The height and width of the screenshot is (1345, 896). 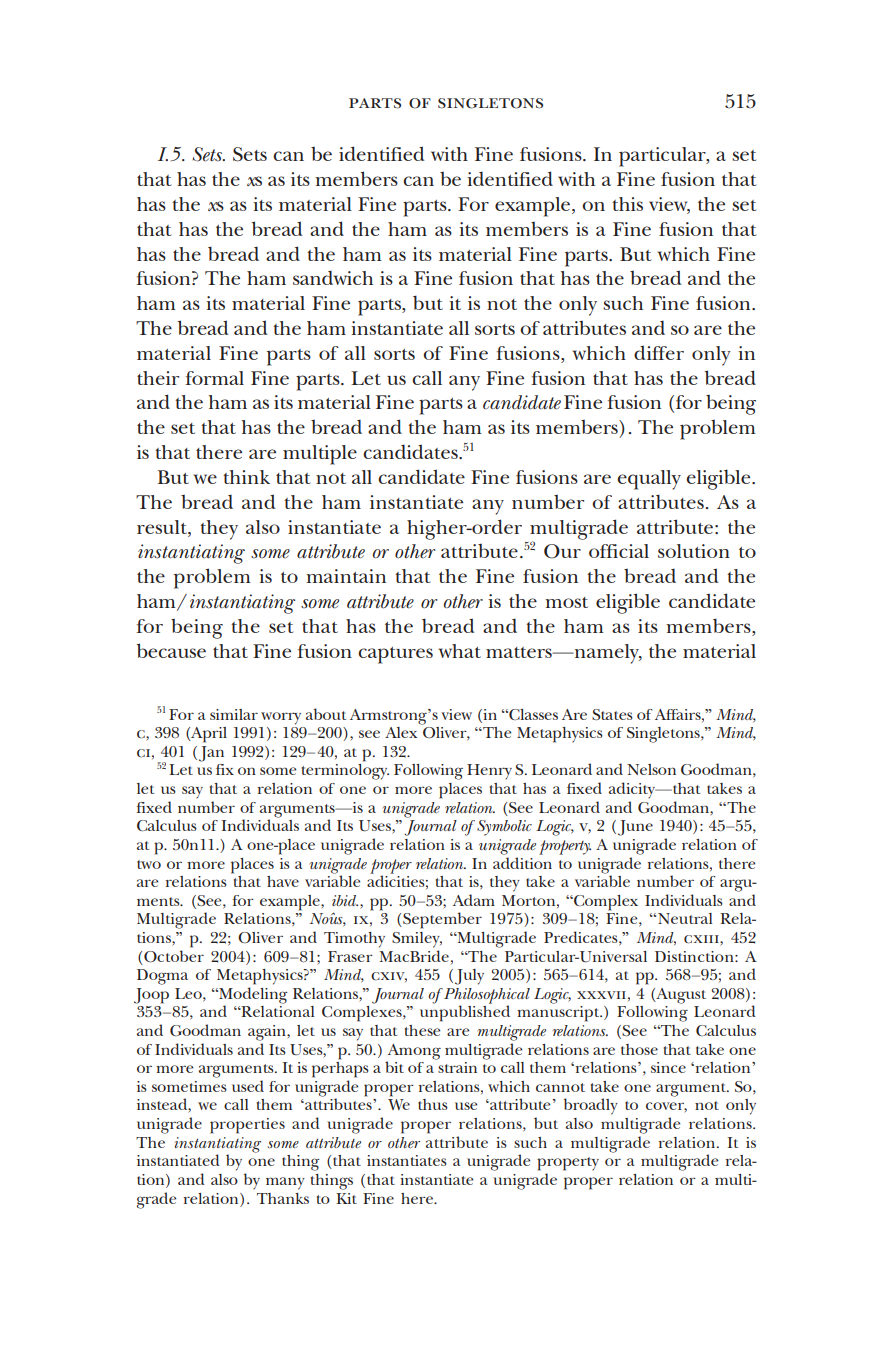 What do you see at coordinates (659, 352) in the screenshot?
I see `differ` at bounding box center [659, 352].
